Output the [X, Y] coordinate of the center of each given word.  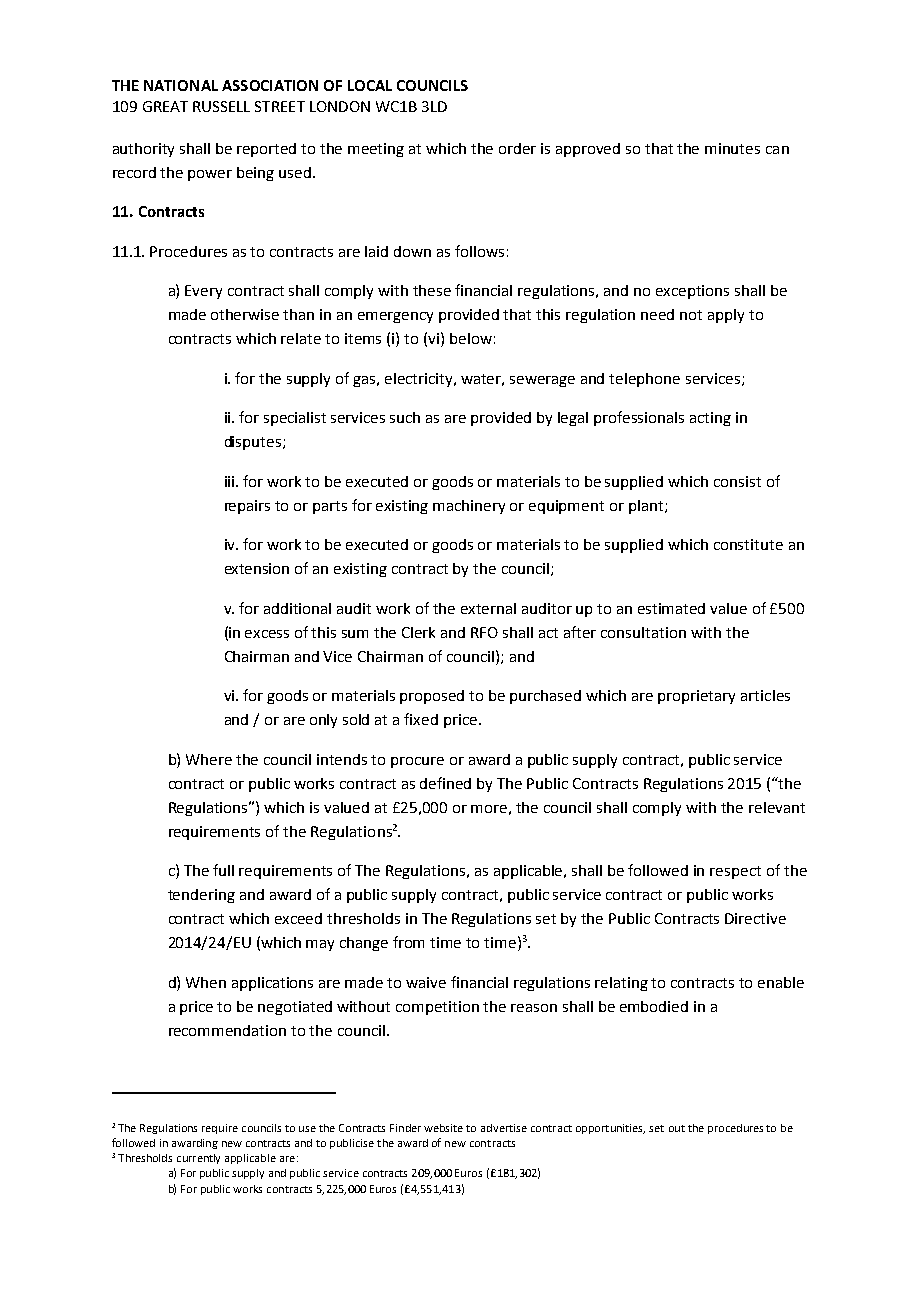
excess [267, 634]
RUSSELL [221, 106]
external [488, 608]
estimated [671, 608]
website [443, 1128]
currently [198, 1159]
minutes [732, 148]
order [517, 148]
